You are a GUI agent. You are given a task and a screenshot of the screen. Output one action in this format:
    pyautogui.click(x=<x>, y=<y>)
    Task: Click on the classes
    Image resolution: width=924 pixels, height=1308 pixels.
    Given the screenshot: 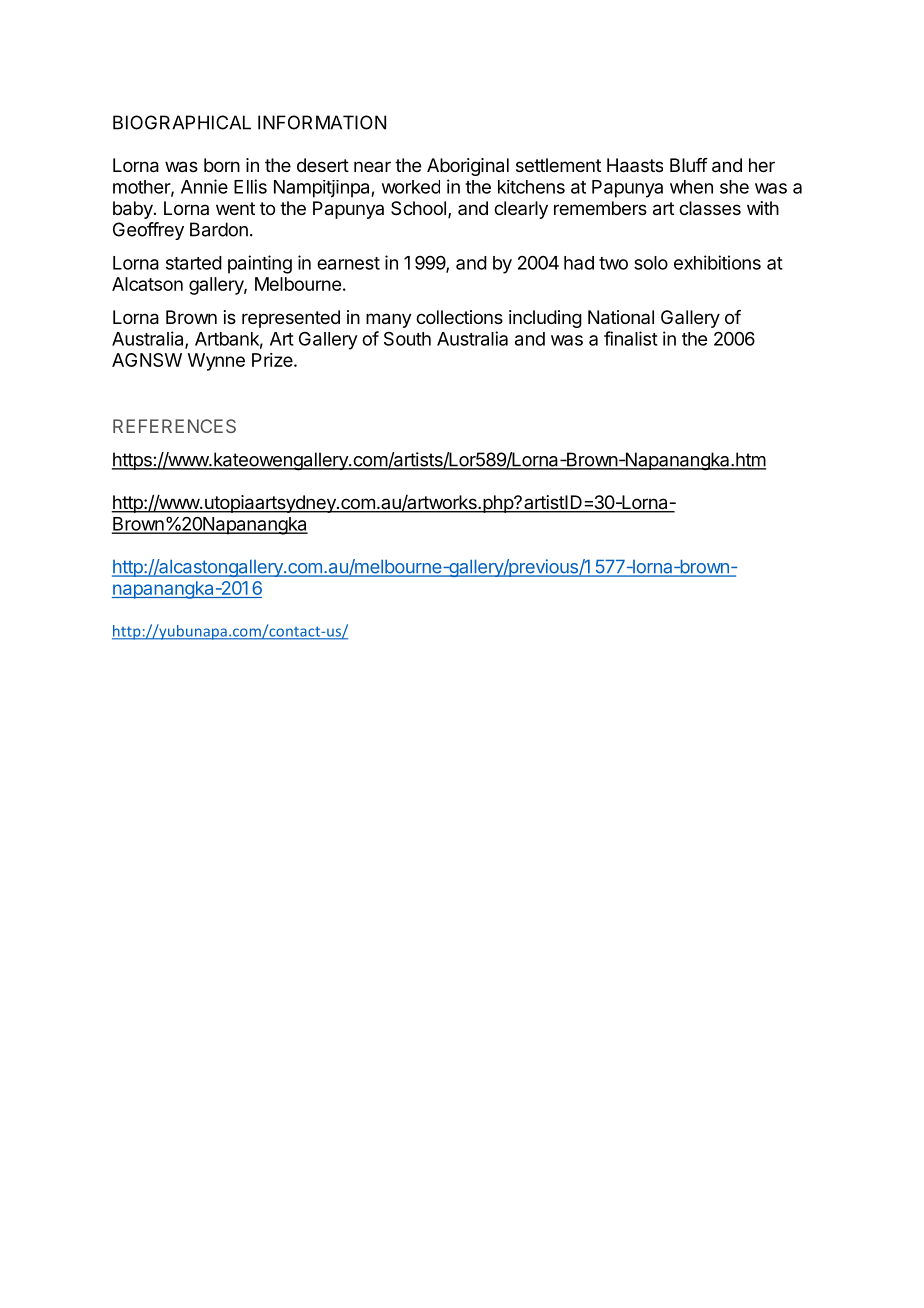 What is the action you would take?
    pyautogui.click(x=710, y=208)
